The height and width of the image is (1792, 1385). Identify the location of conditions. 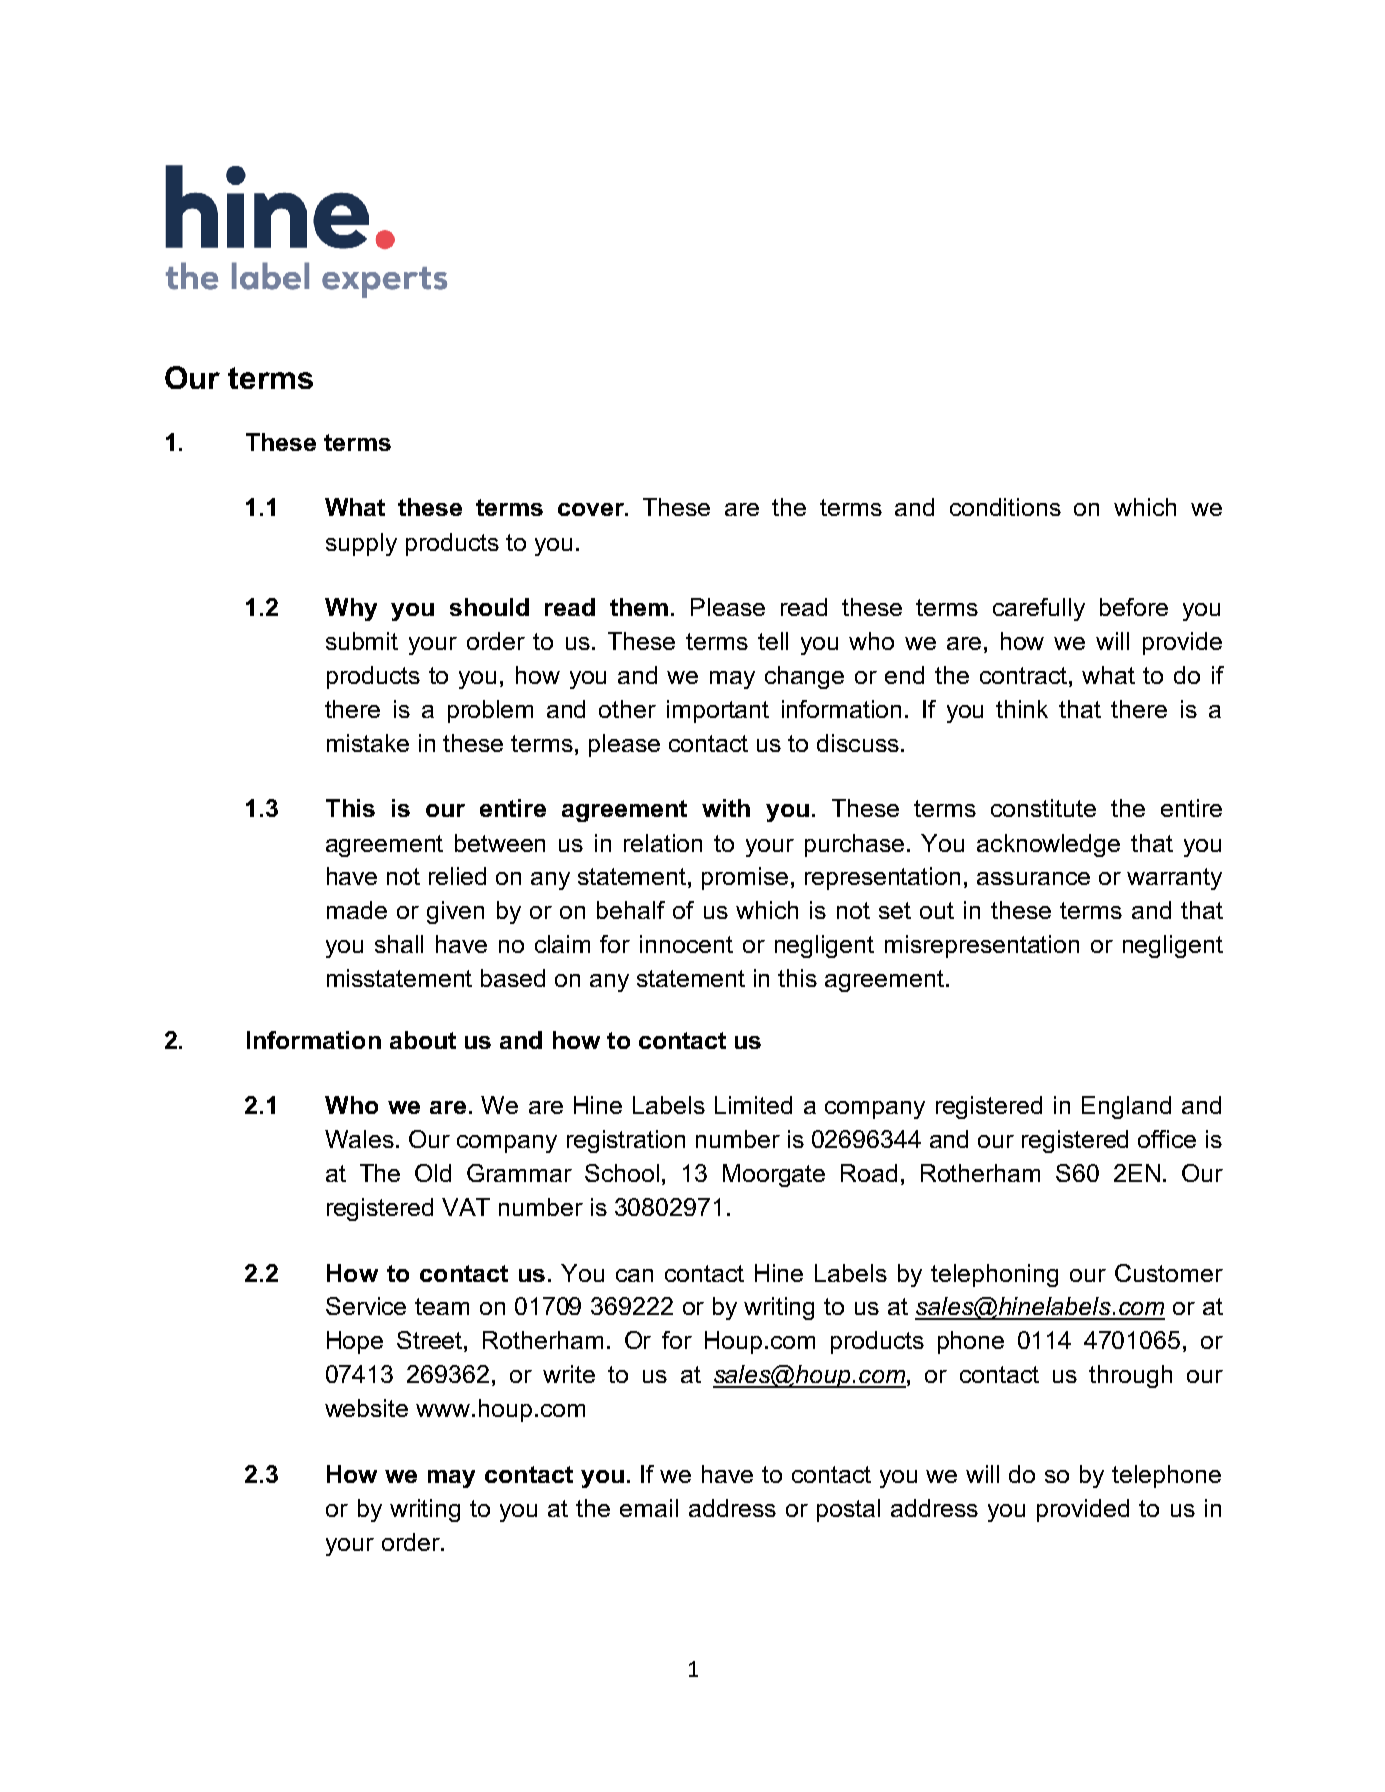
(1005, 507).
